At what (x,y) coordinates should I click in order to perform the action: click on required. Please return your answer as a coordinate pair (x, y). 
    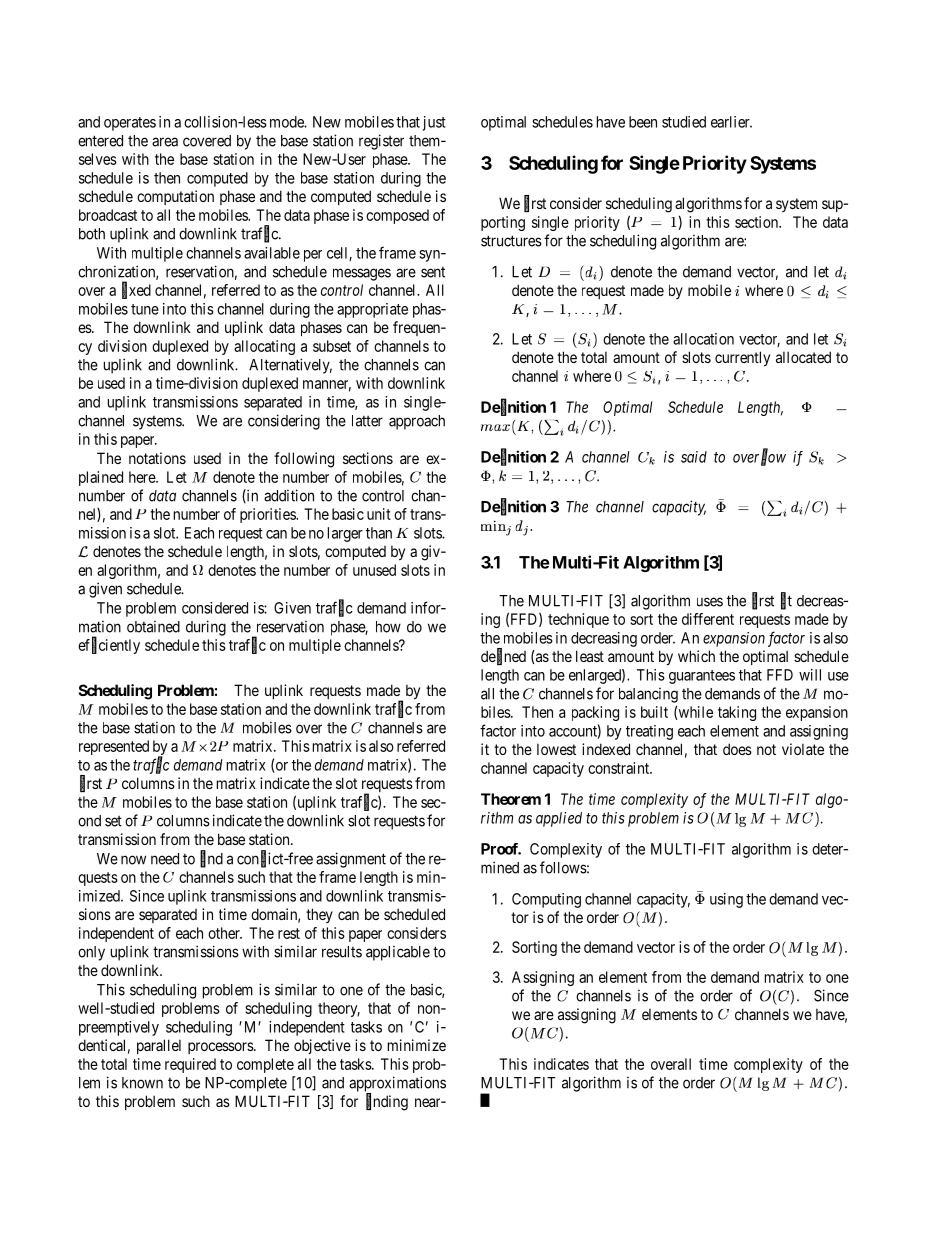
    Looking at the image, I should click on (190, 1065).
